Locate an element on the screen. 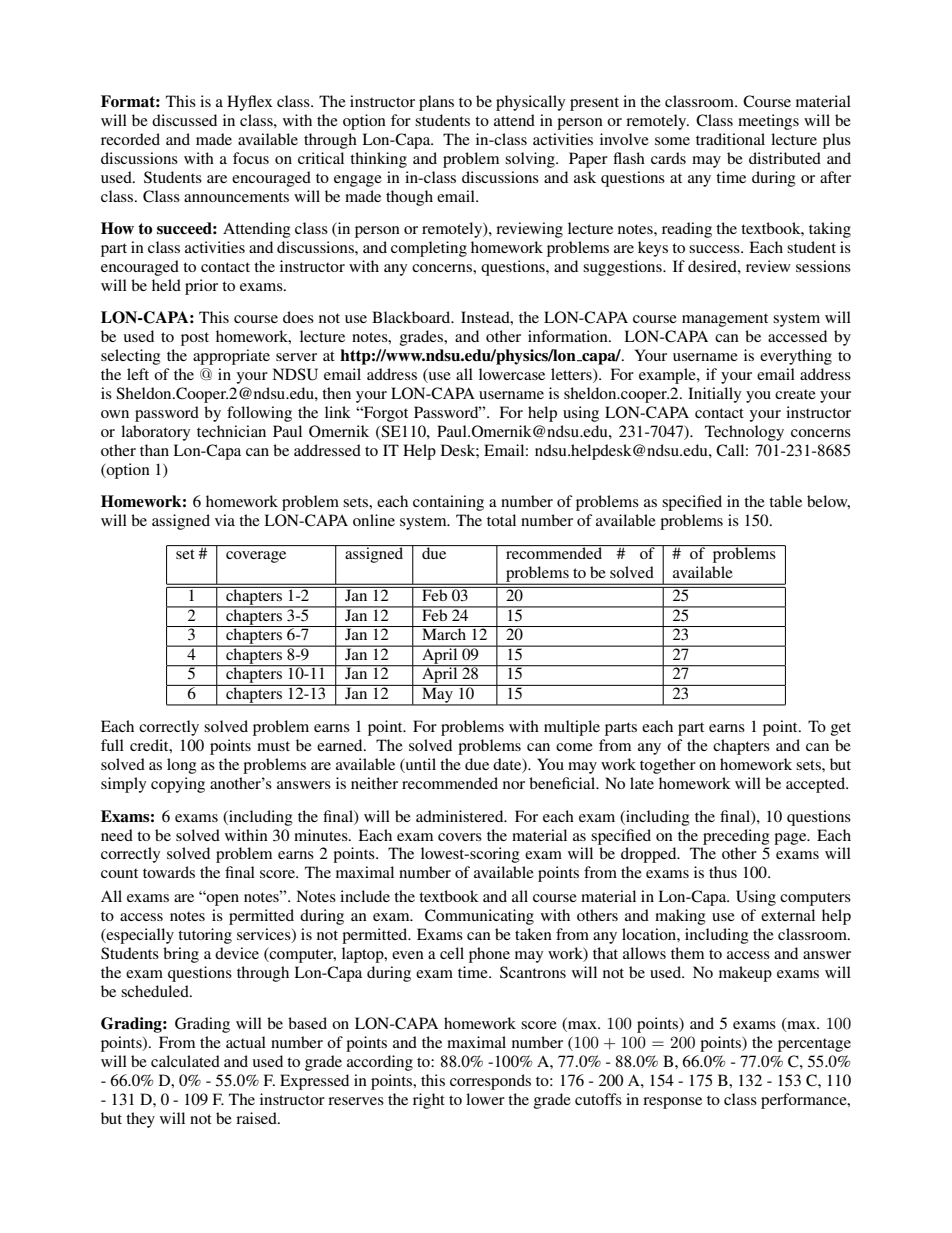  traditional is located at coordinates (730, 139).
